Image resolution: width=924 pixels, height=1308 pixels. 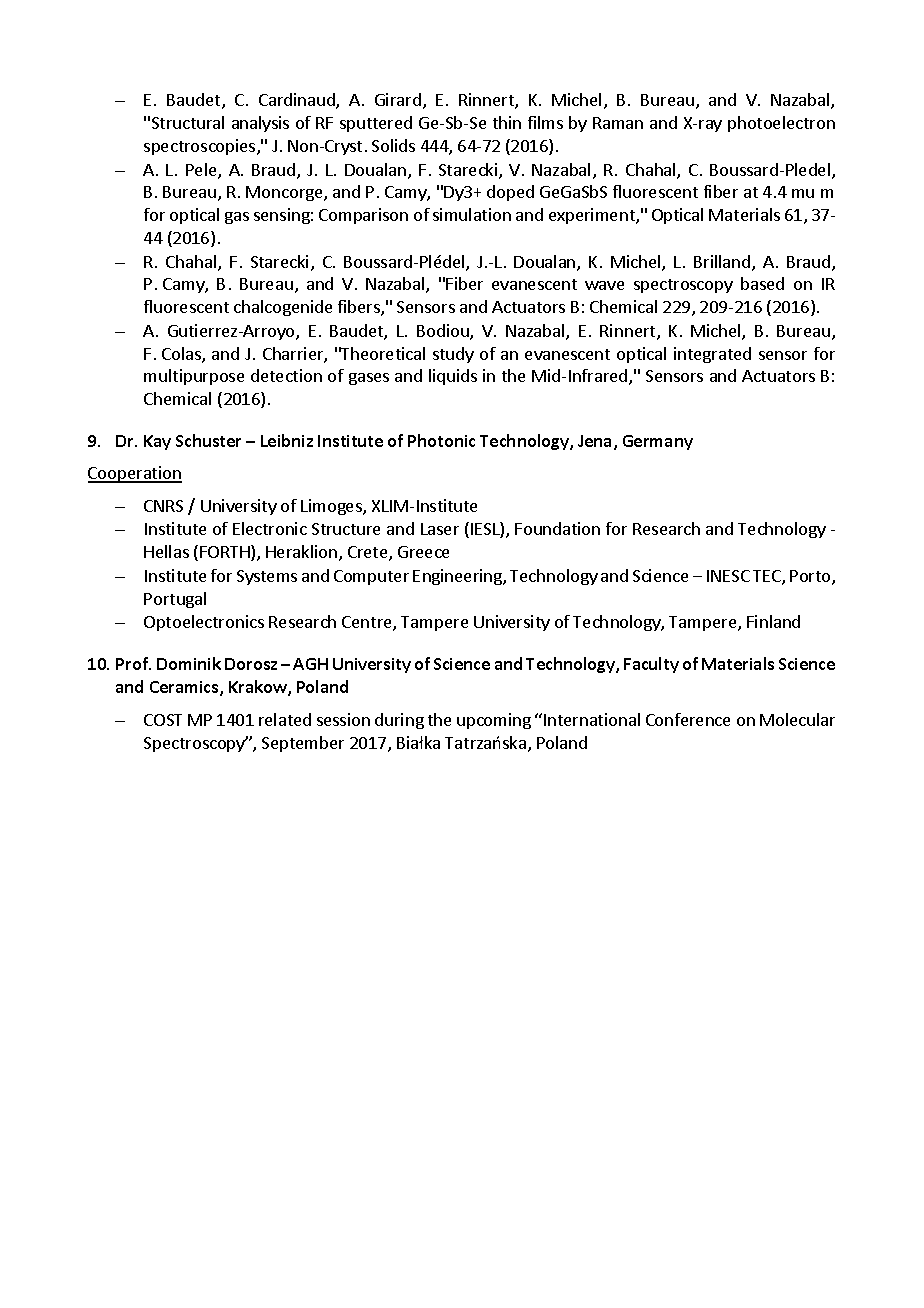 I want to click on thin, so click(x=507, y=122).
